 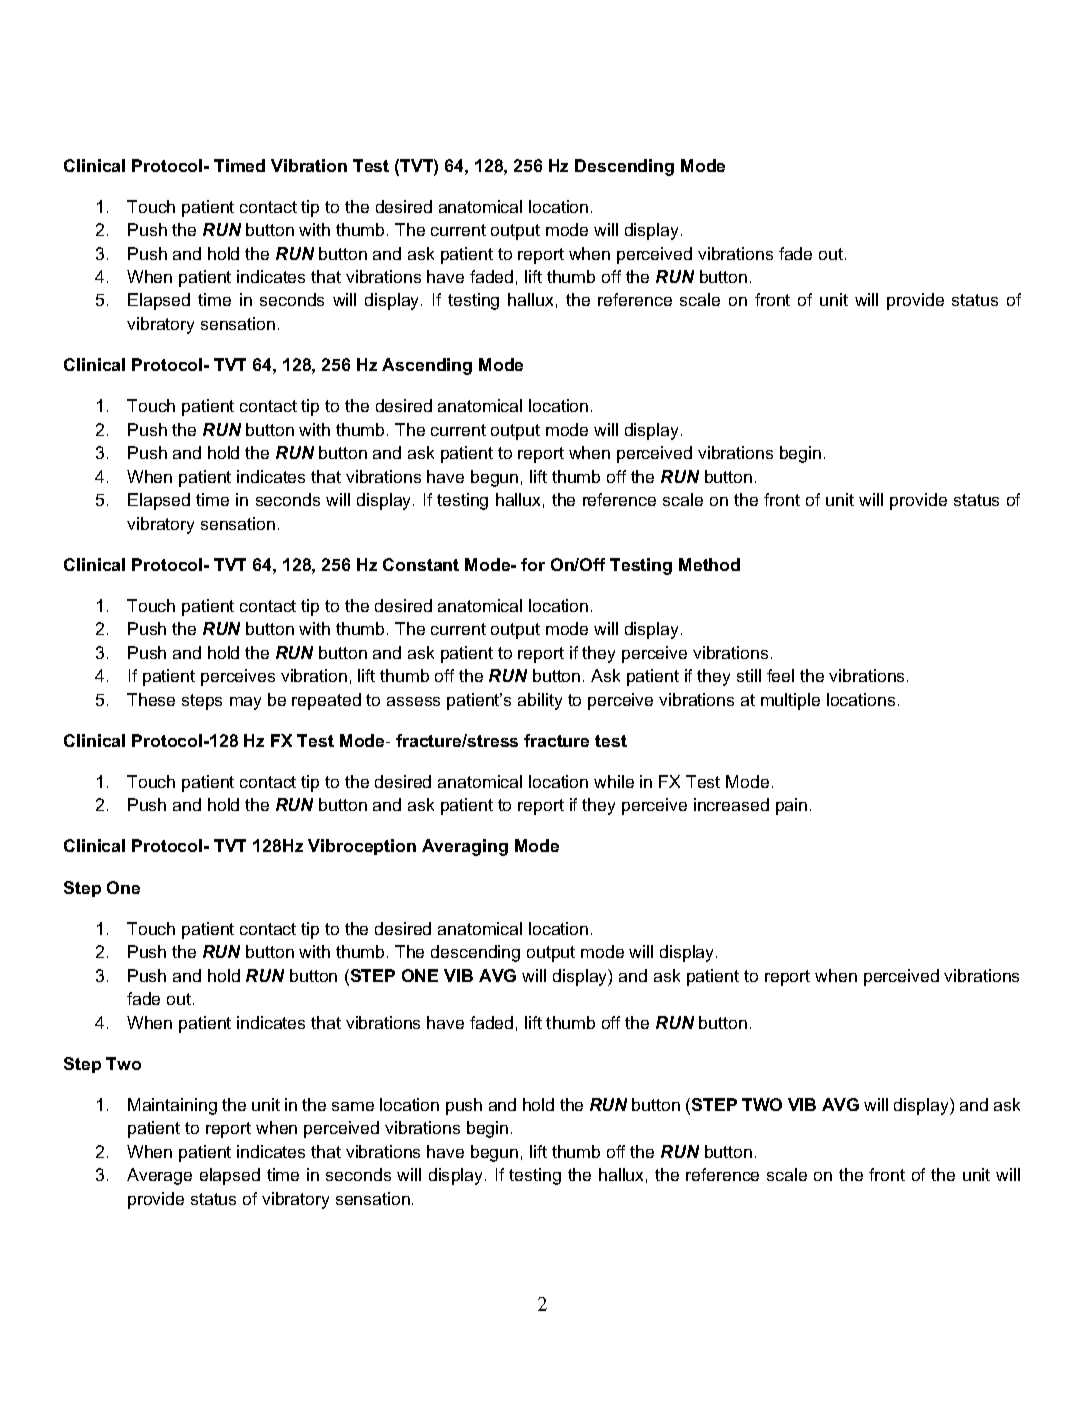 I want to click on Average, so click(x=159, y=1176).
